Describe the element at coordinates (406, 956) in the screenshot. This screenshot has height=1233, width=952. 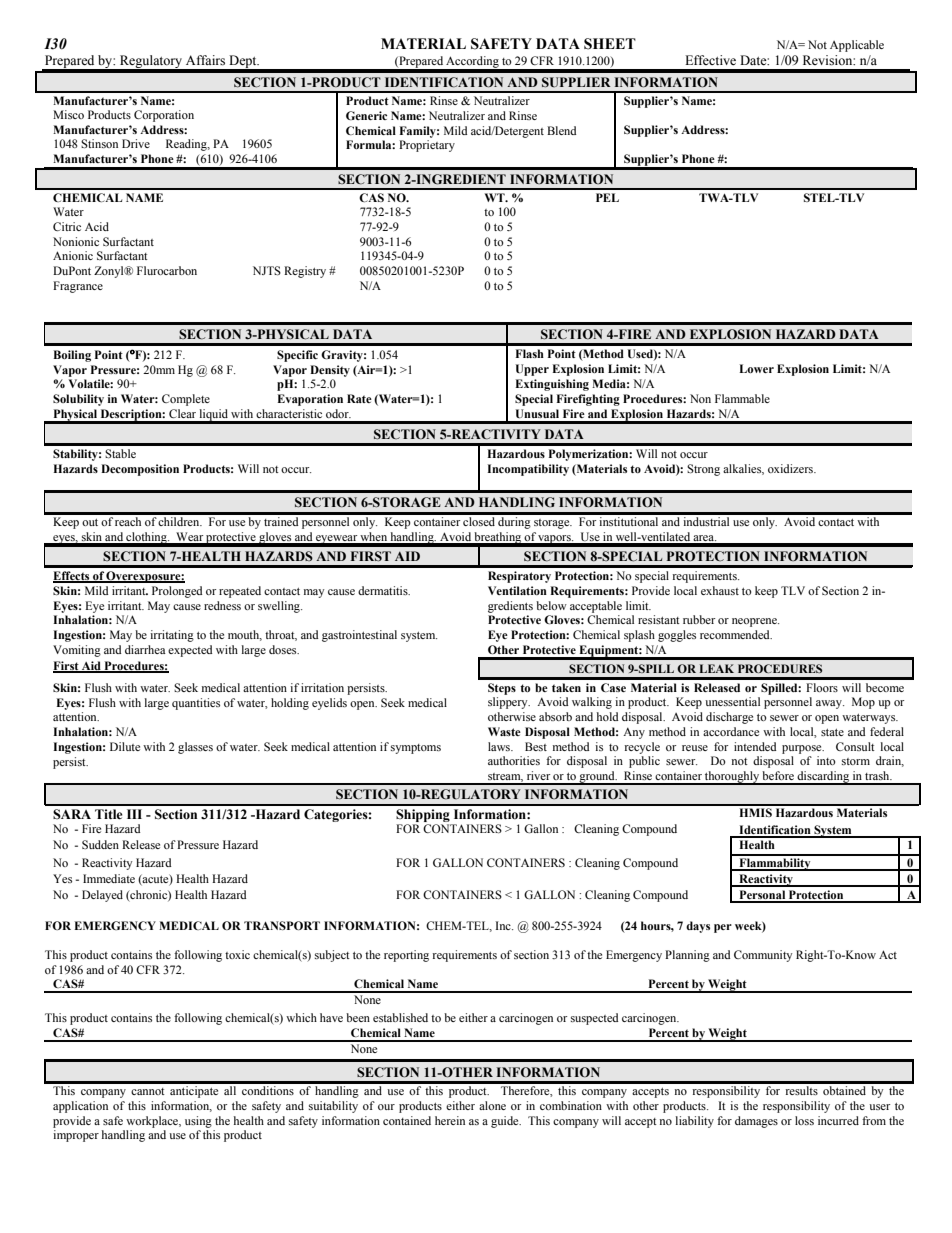
I see `reporting` at that location.
